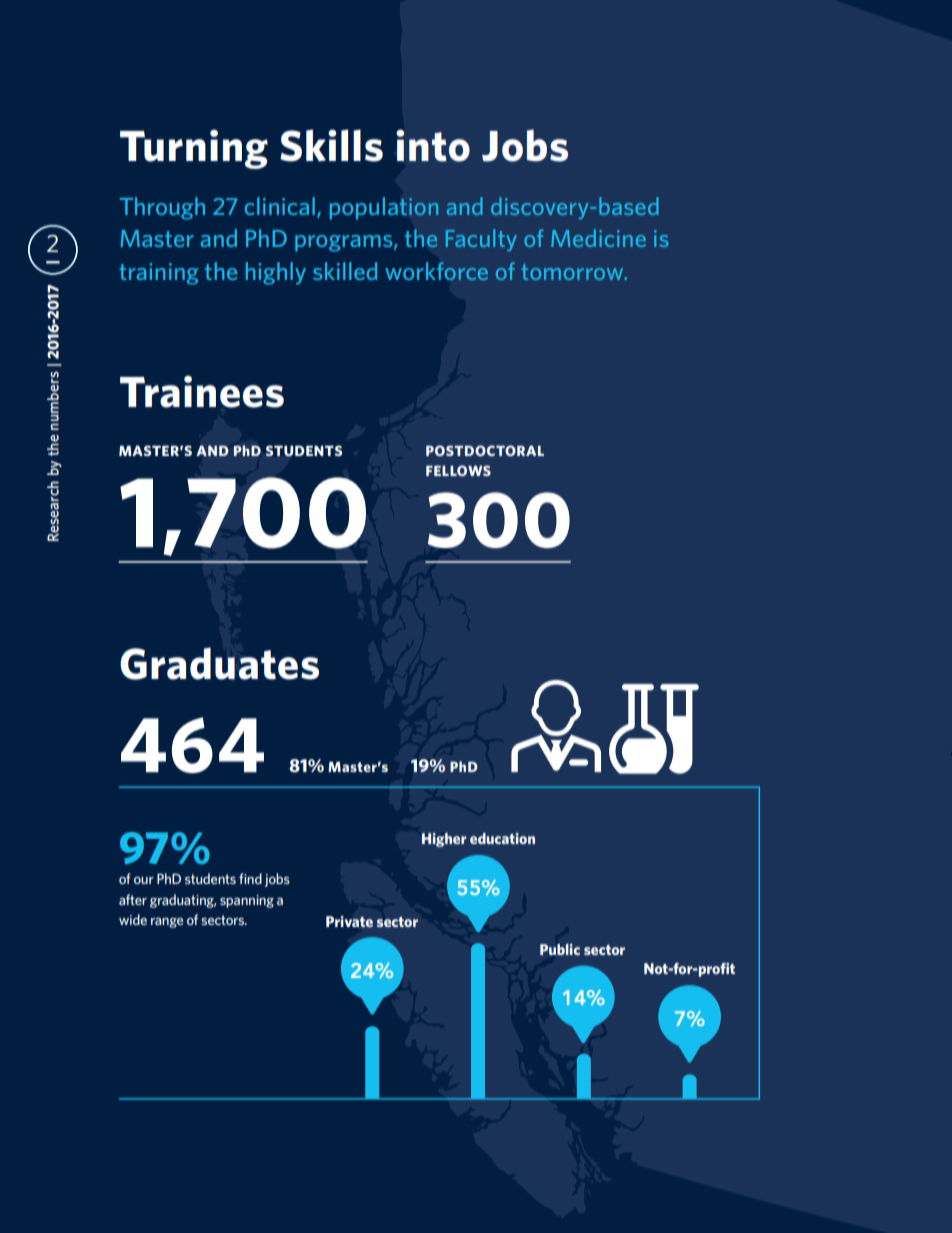 Image resolution: width=952 pixels, height=1233 pixels. I want to click on Public, so click(560, 949).
